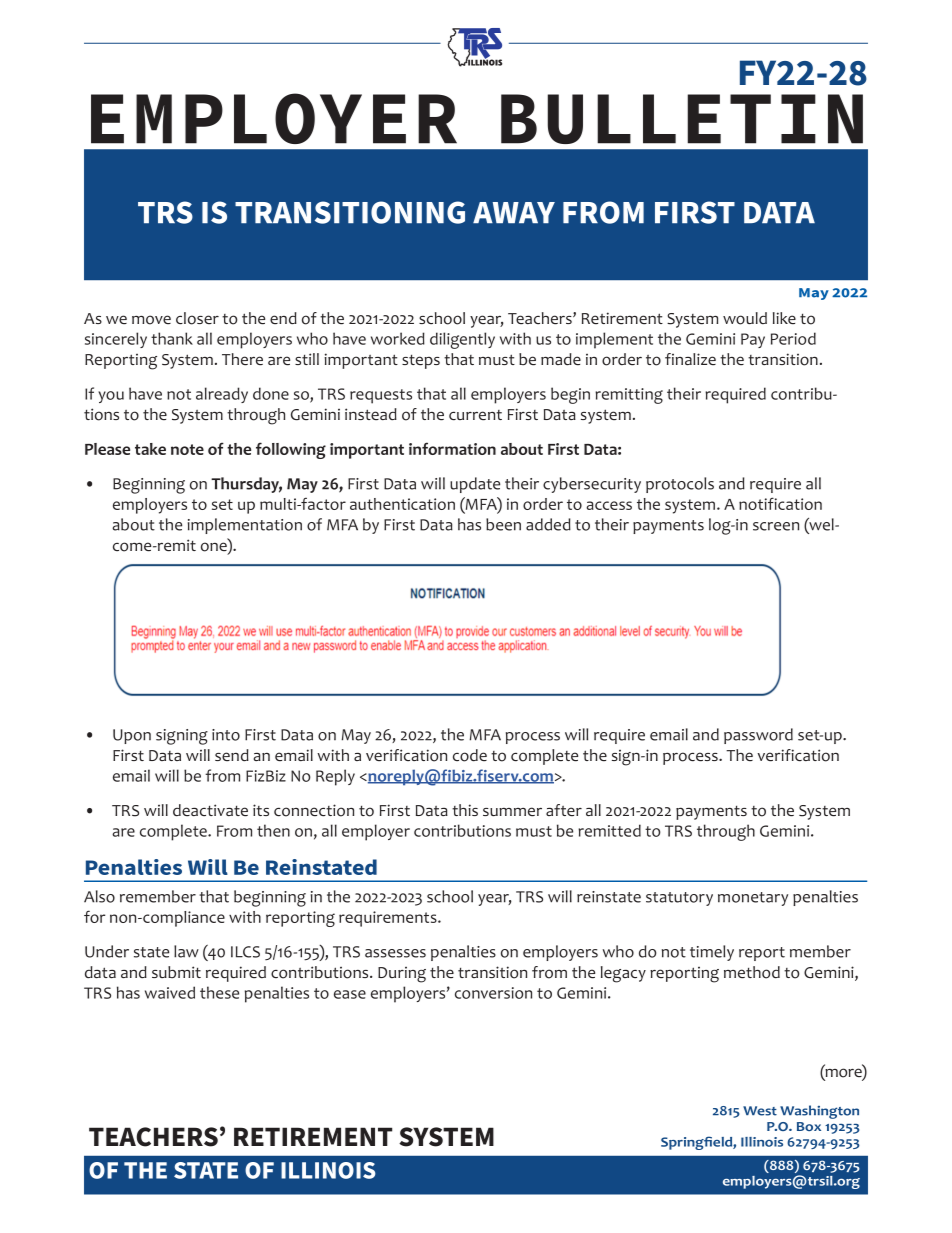 The height and width of the page is (1233, 952). I want to click on conversion, so click(493, 993).
